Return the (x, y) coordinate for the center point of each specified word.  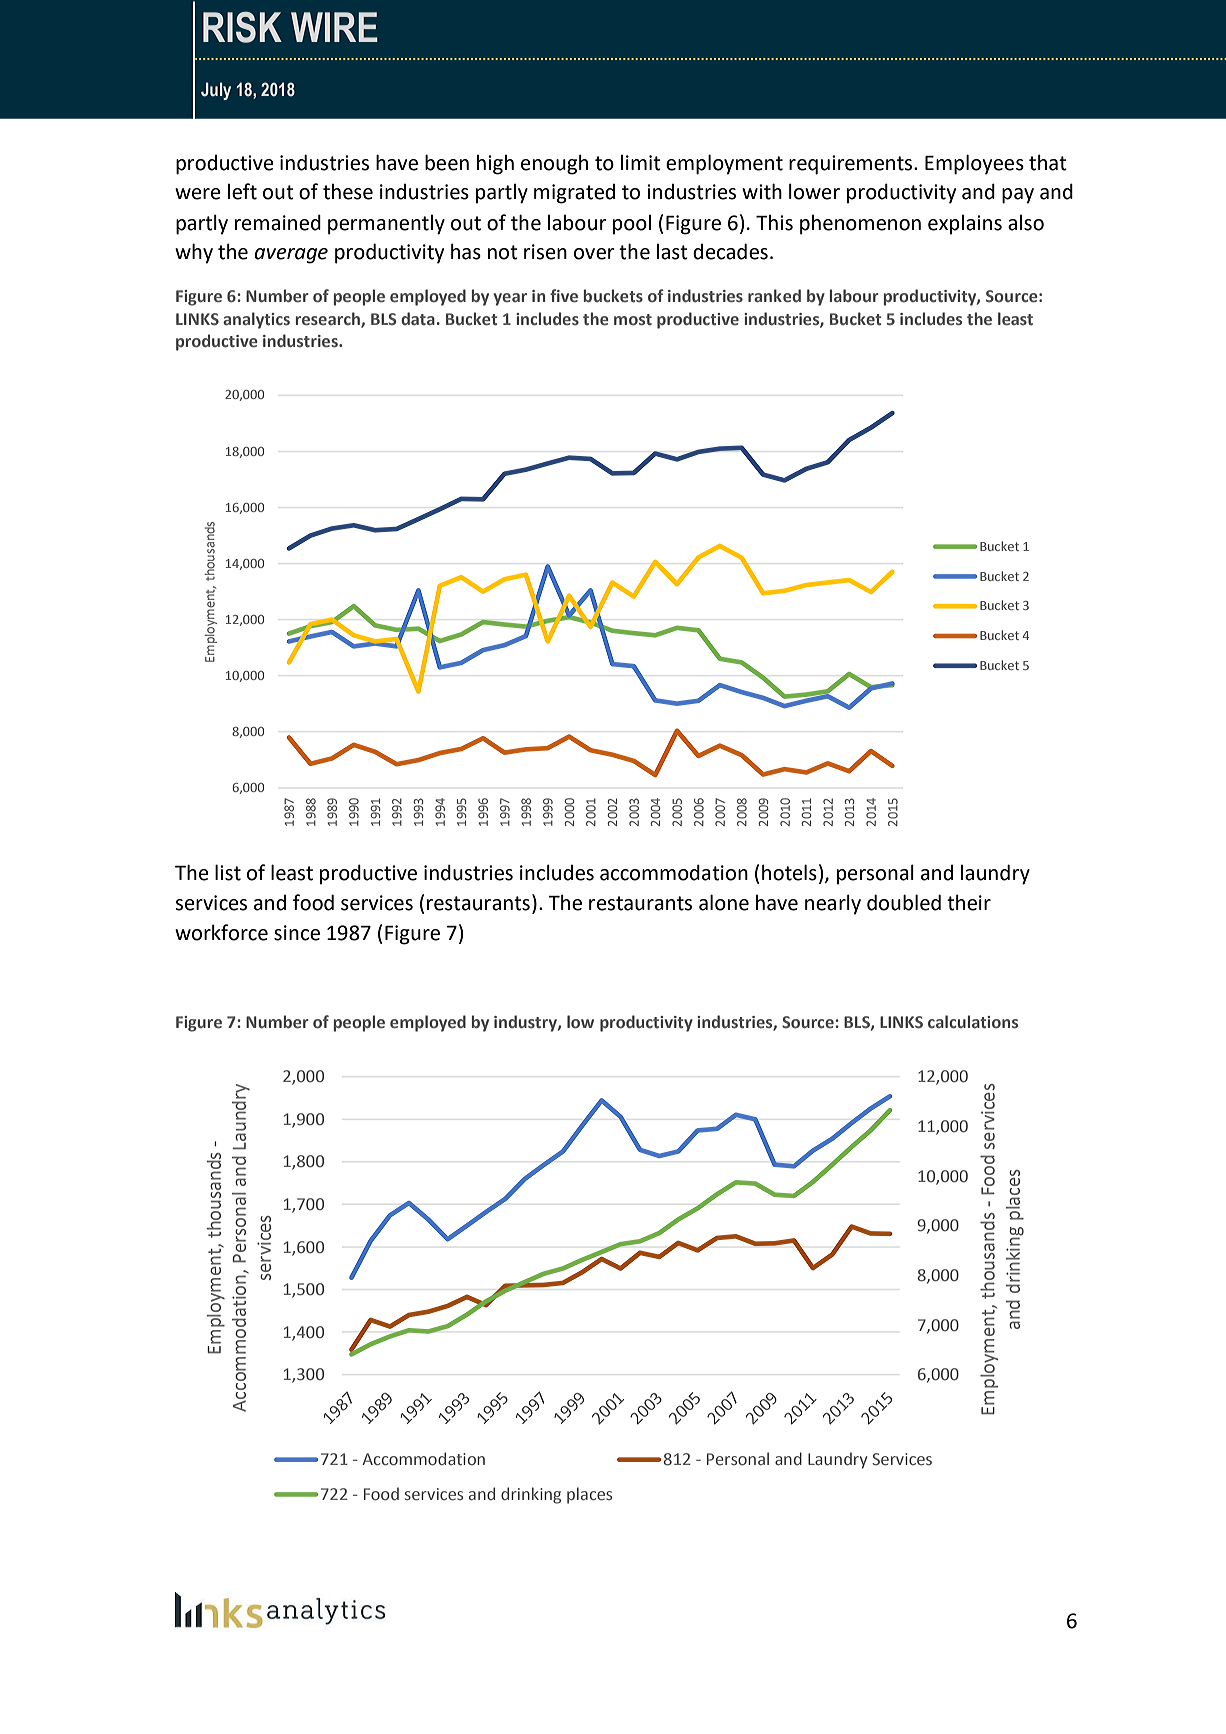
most (633, 320)
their (969, 902)
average (291, 256)
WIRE (334, 27)
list (228, 872)
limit (641, 163)
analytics (256, 320)
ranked (774, 296)
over (594, 254)
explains (965, 225)
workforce (221, 932)
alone (724, 902)
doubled (904, 902)
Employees (974, 164)
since (297, 933)
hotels (789, 872)
